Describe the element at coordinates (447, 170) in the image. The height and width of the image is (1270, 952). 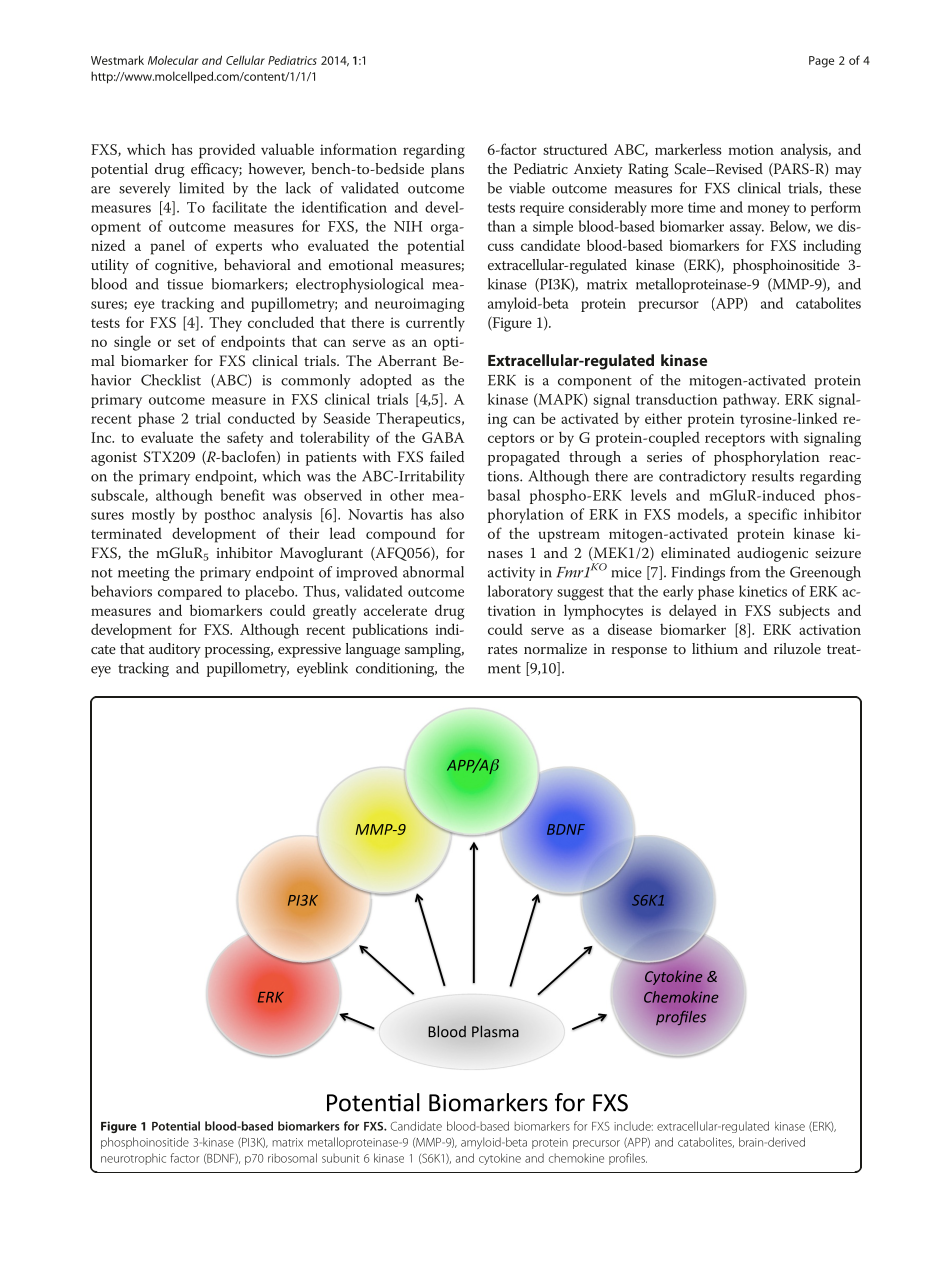
I see `plans` at that location.
